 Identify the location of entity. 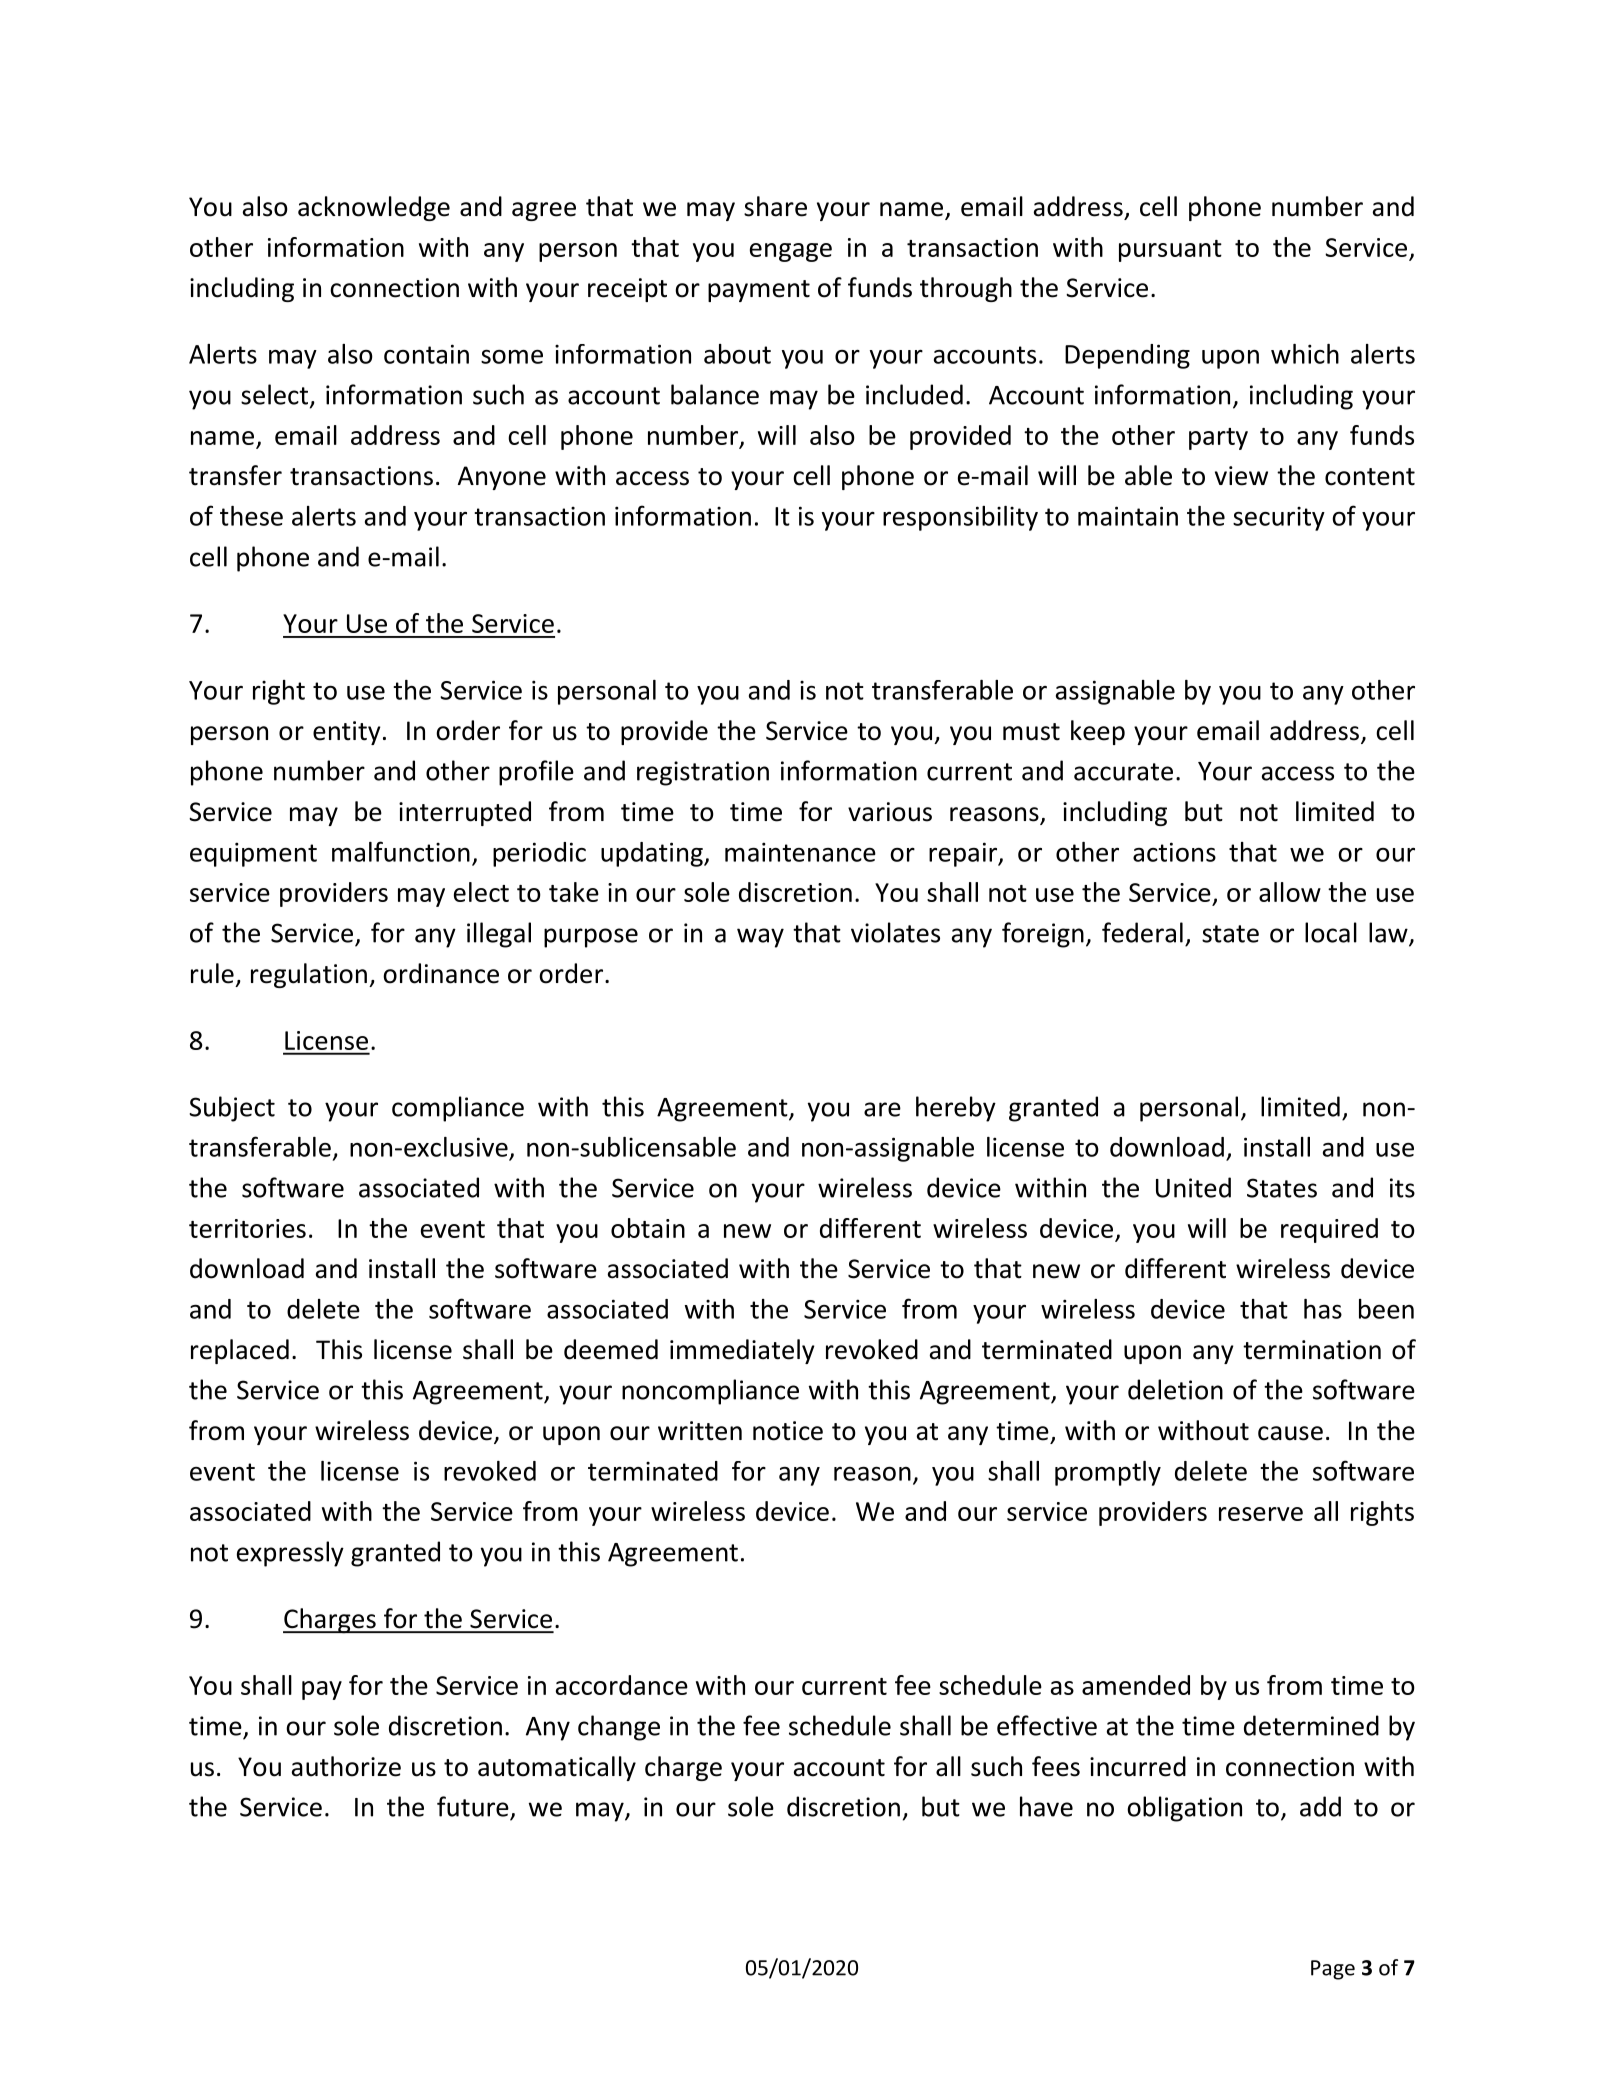
(347, 733).
